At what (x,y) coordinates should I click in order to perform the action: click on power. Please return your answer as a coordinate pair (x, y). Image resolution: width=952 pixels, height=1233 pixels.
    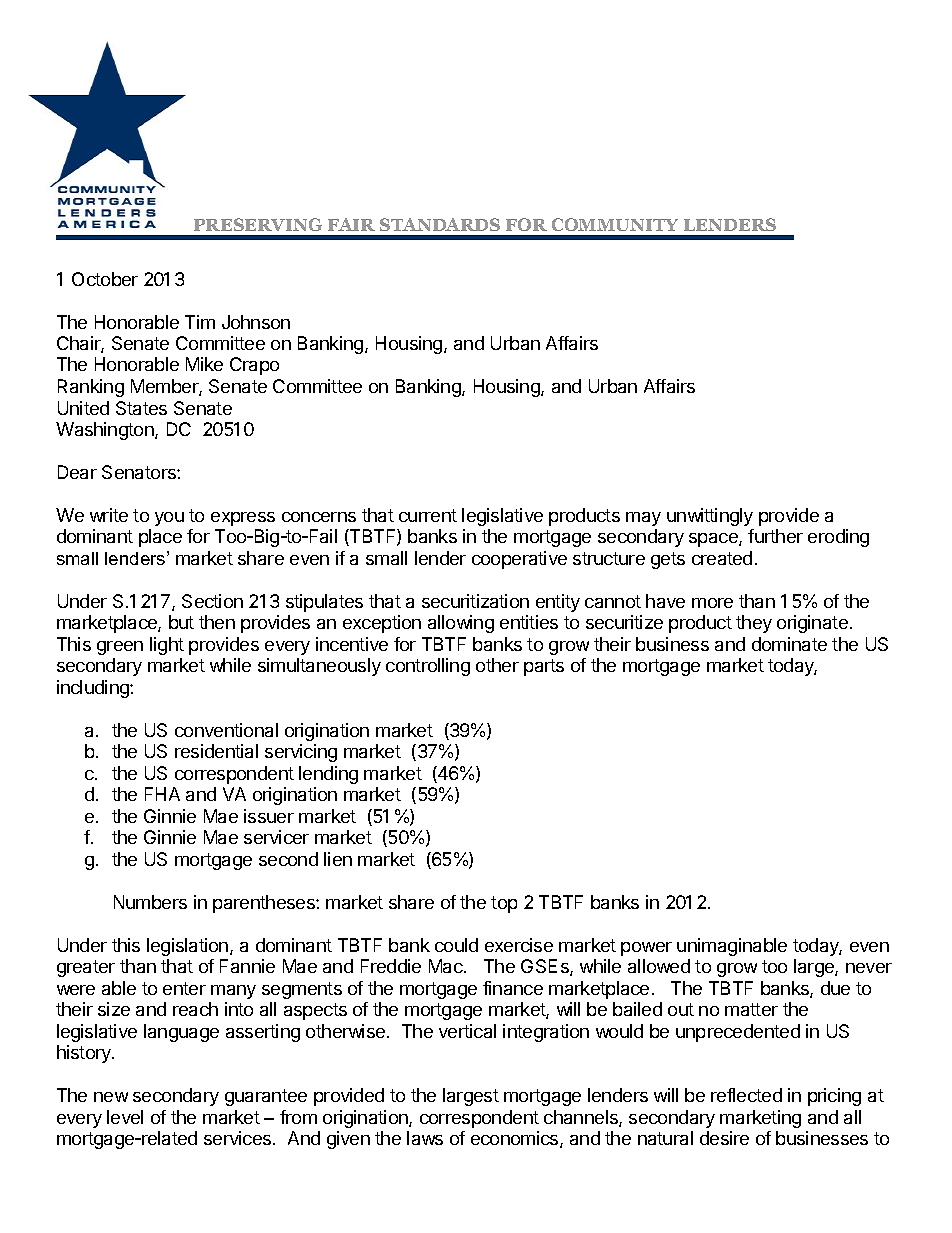
    Looking at the image, I should click on (646, 949).
